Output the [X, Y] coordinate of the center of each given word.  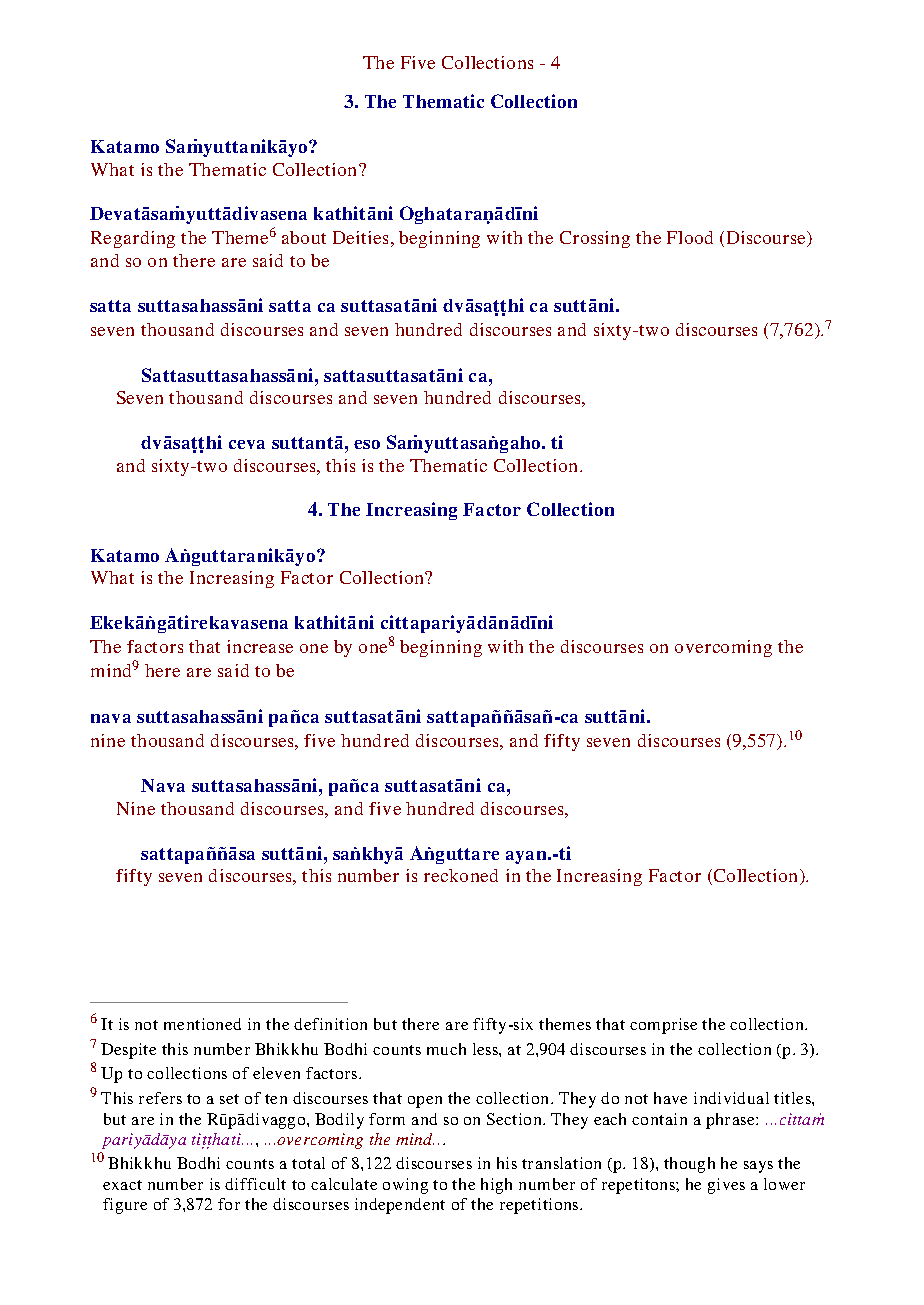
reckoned [461, 875]
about [304, 237]
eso [367, 444]
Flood [690, 237]
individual [731, 1098]
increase [260, 646]
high [496, 1186]
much [446, 1049]
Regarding [133, 239]
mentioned [202, 1024]
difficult [255, 1184]
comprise [663, 1026]
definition [330, 1024]
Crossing [595, 239]
